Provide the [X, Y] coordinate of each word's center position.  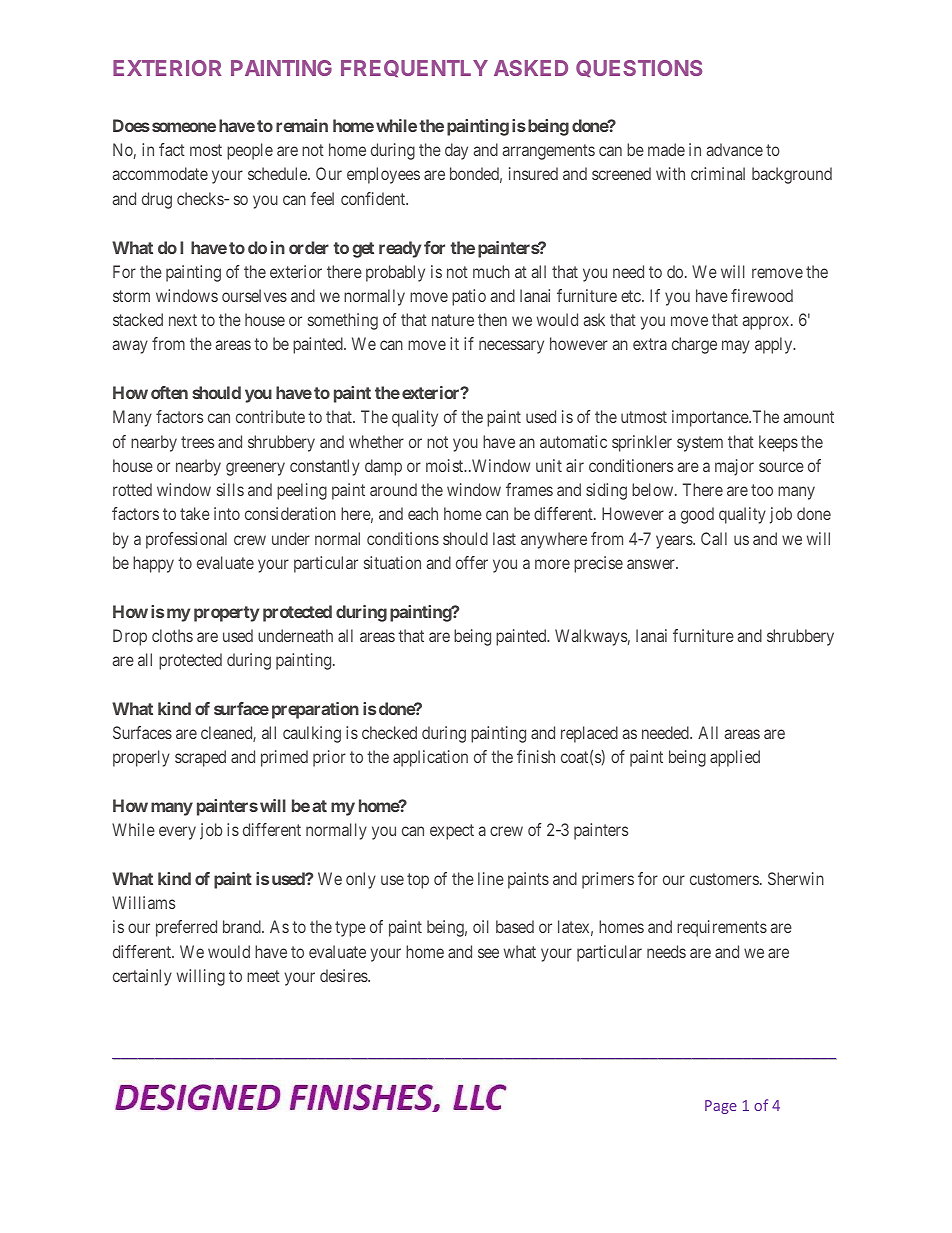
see [488, 953]
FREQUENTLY [414, 68]
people [250, 151]
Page [721, 1107]
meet [263, 976]
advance [734, 149]
